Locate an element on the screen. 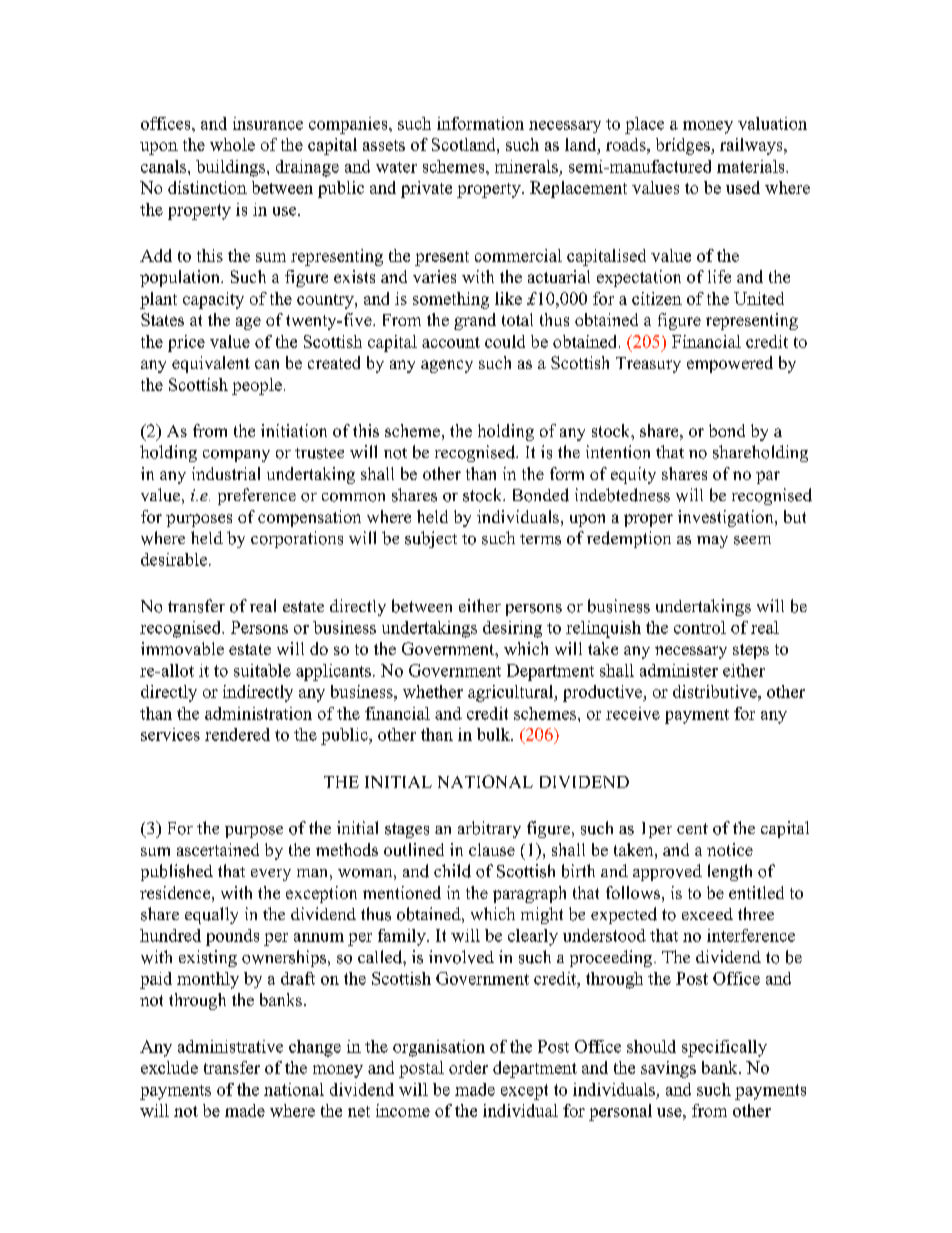 The width and height of the screenshot is (952, 1233). rendered is located at coordinates (237, 734).
